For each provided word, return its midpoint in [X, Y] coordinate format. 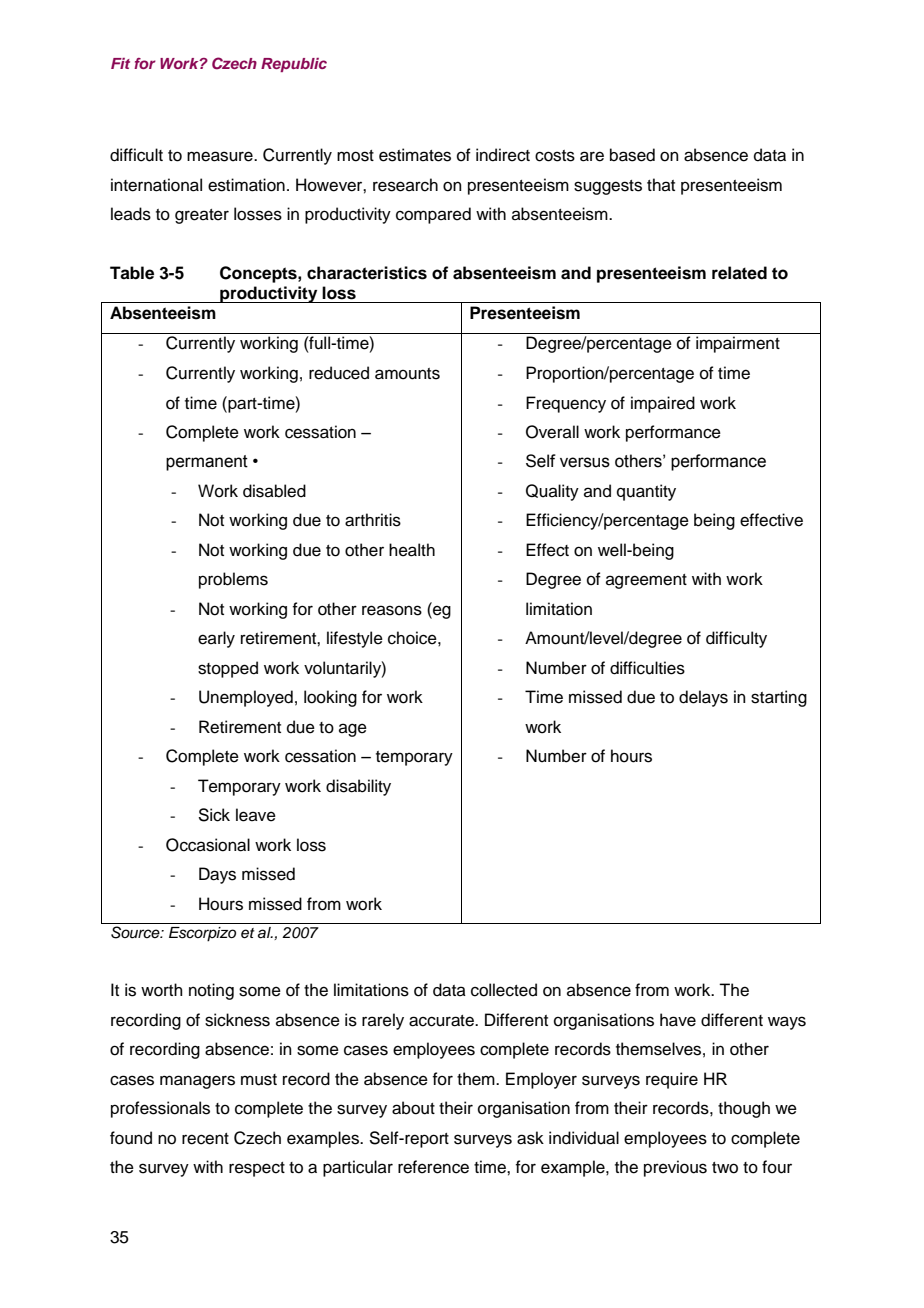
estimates [415, 155]
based [632, 155]
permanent [207, 463]
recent [205, 1139]
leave [256, 815]
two [725, 1168]
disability [358, 787]
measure [221, 156]
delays [703, 698]
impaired [663, 404]
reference [433, 1167]
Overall [552, 432]
